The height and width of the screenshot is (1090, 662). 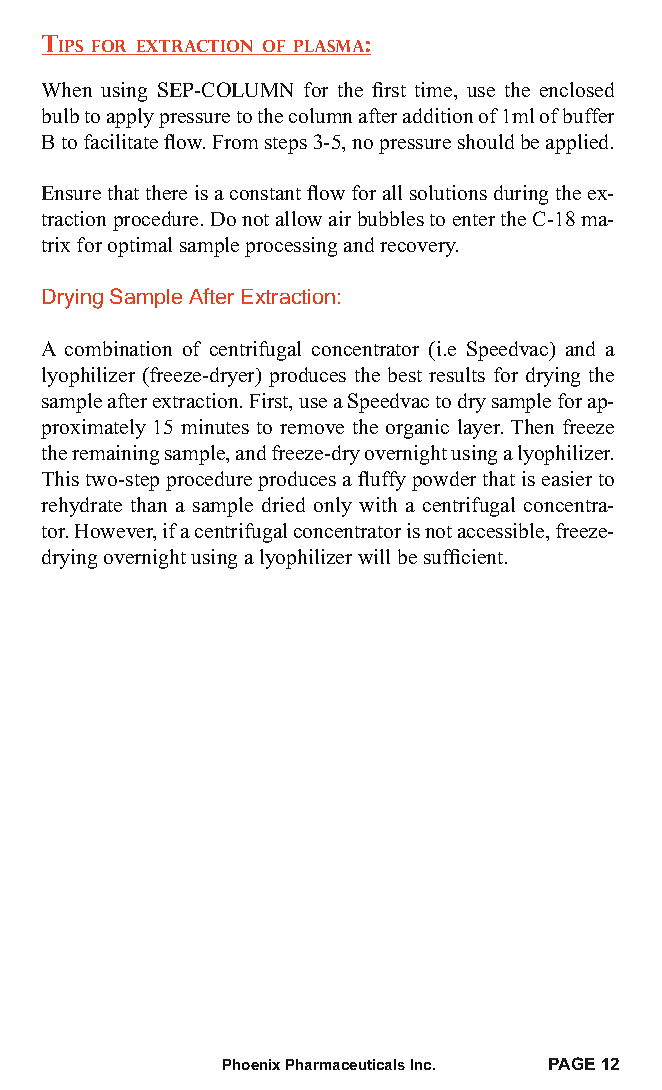 What do you see at coordinates (130, 118) in the screenshot?
I see `apply` at bounding box center [130, 118].
